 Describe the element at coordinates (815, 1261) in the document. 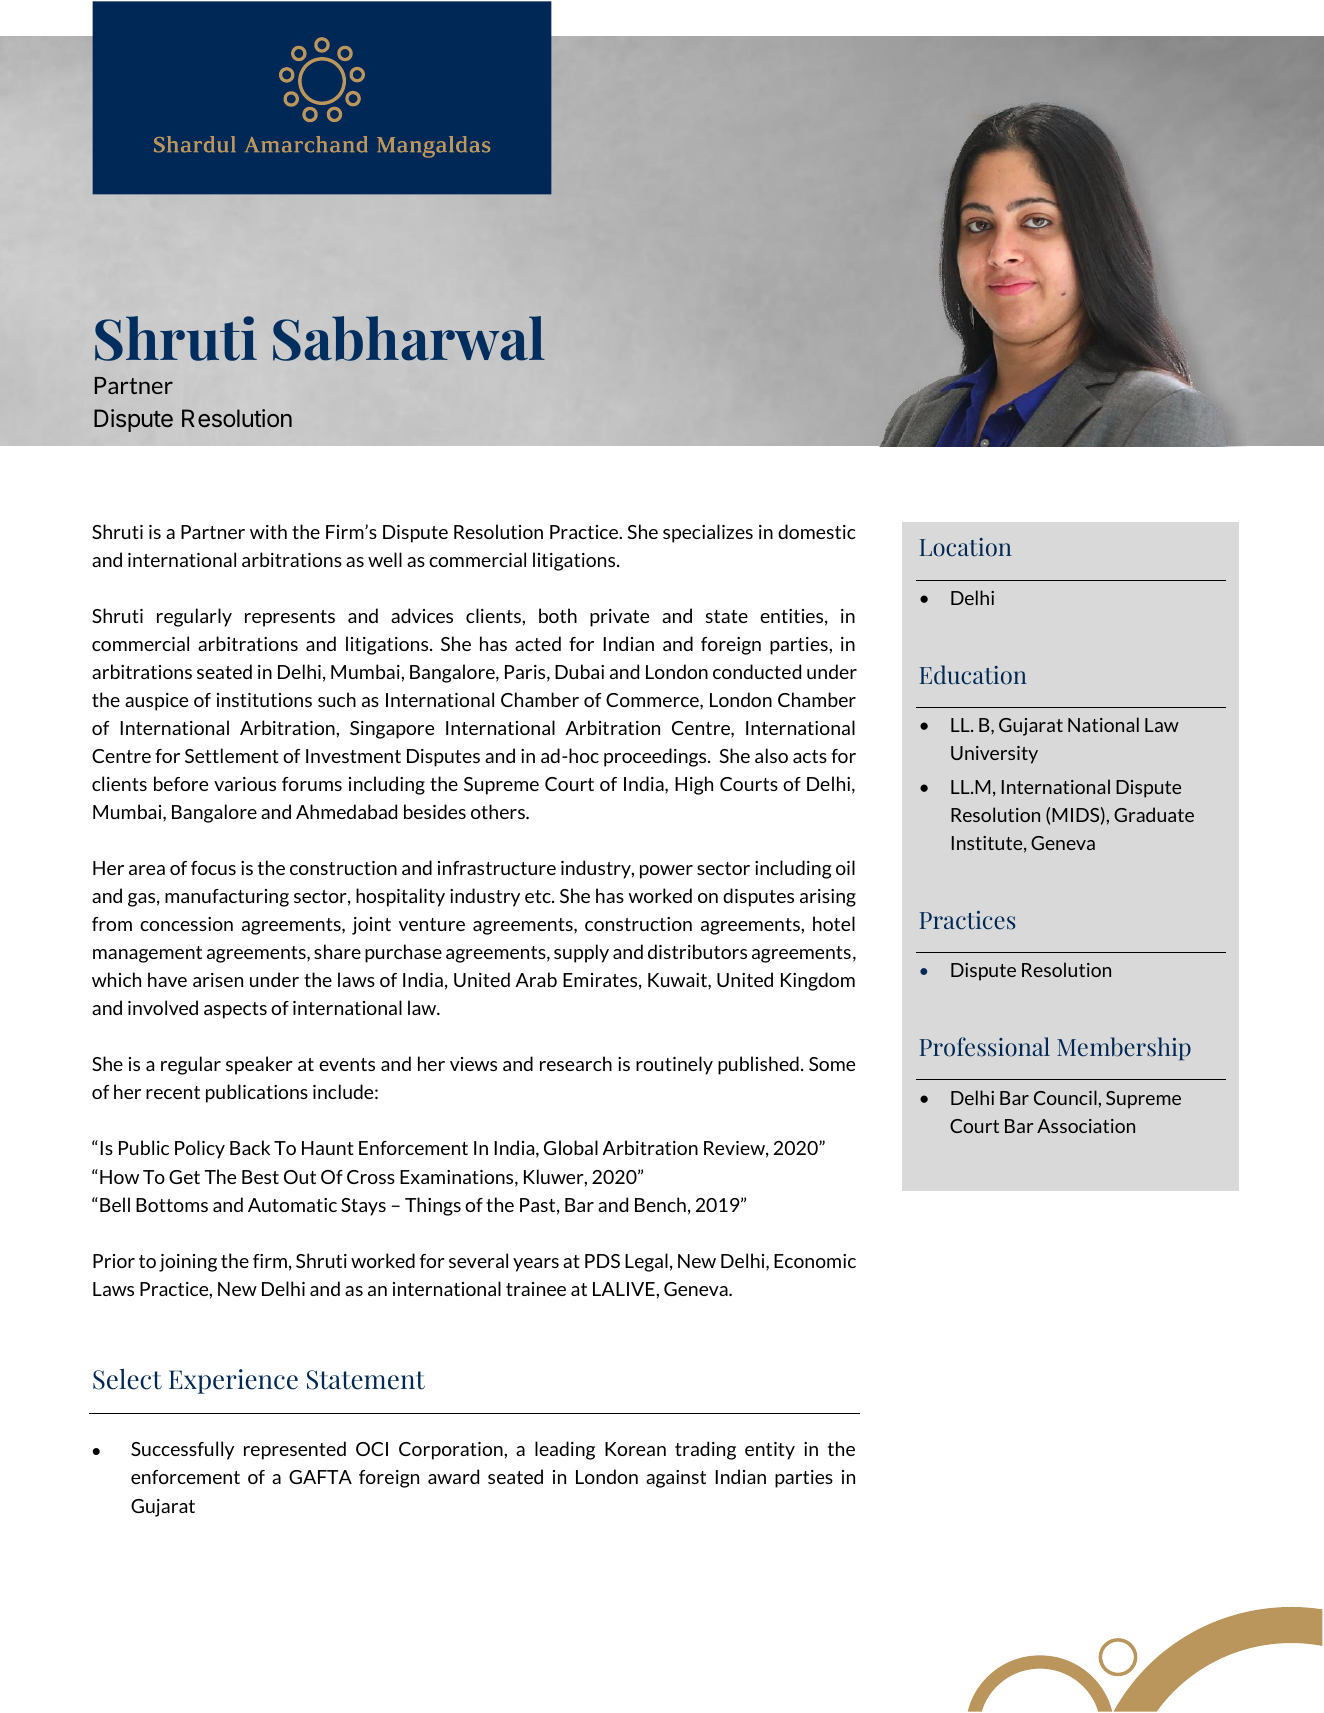

I see `Economic` at that location.
